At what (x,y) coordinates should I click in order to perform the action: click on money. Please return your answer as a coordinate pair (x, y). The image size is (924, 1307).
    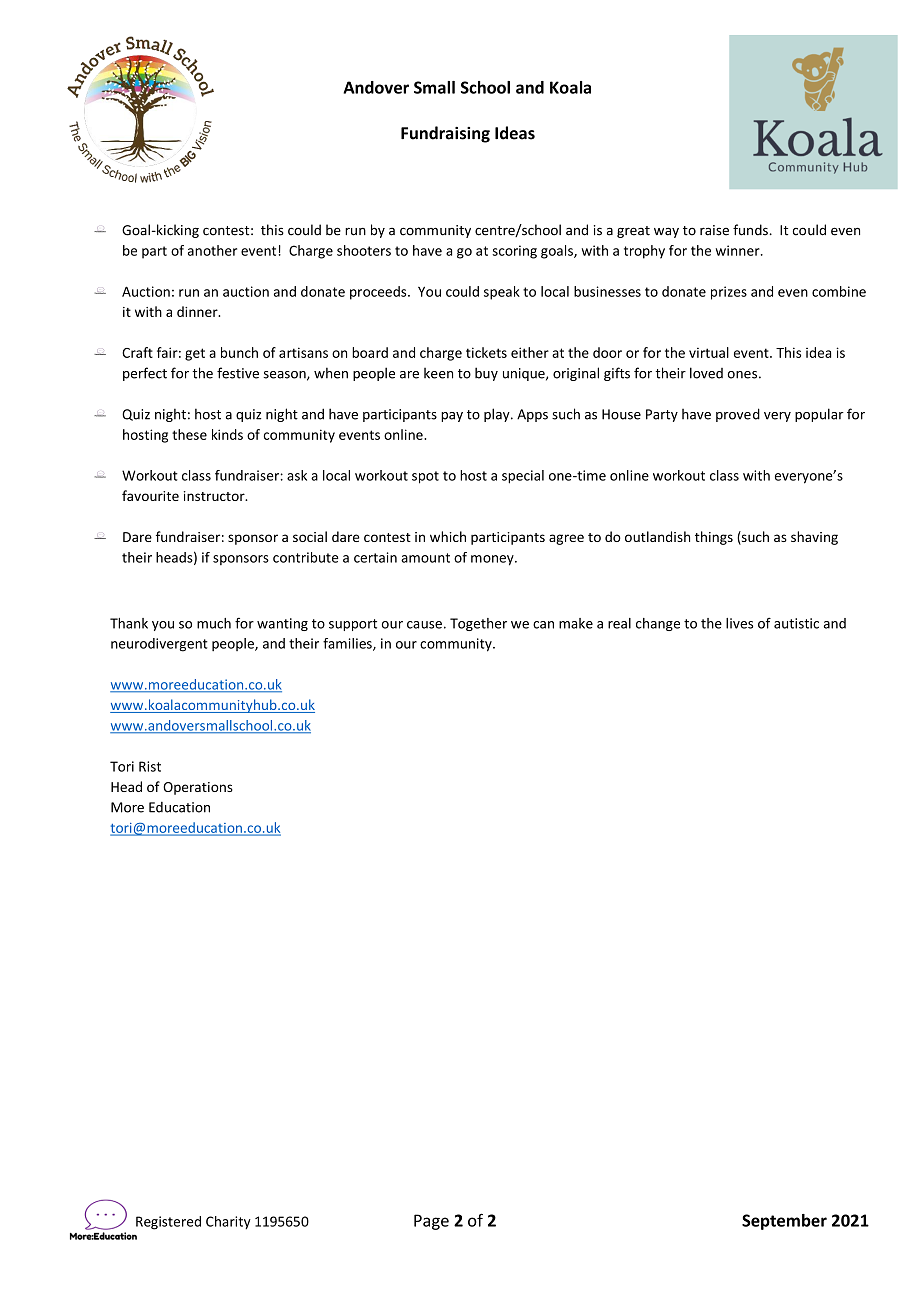
    Looking at the image, I should click on (493, 560).
